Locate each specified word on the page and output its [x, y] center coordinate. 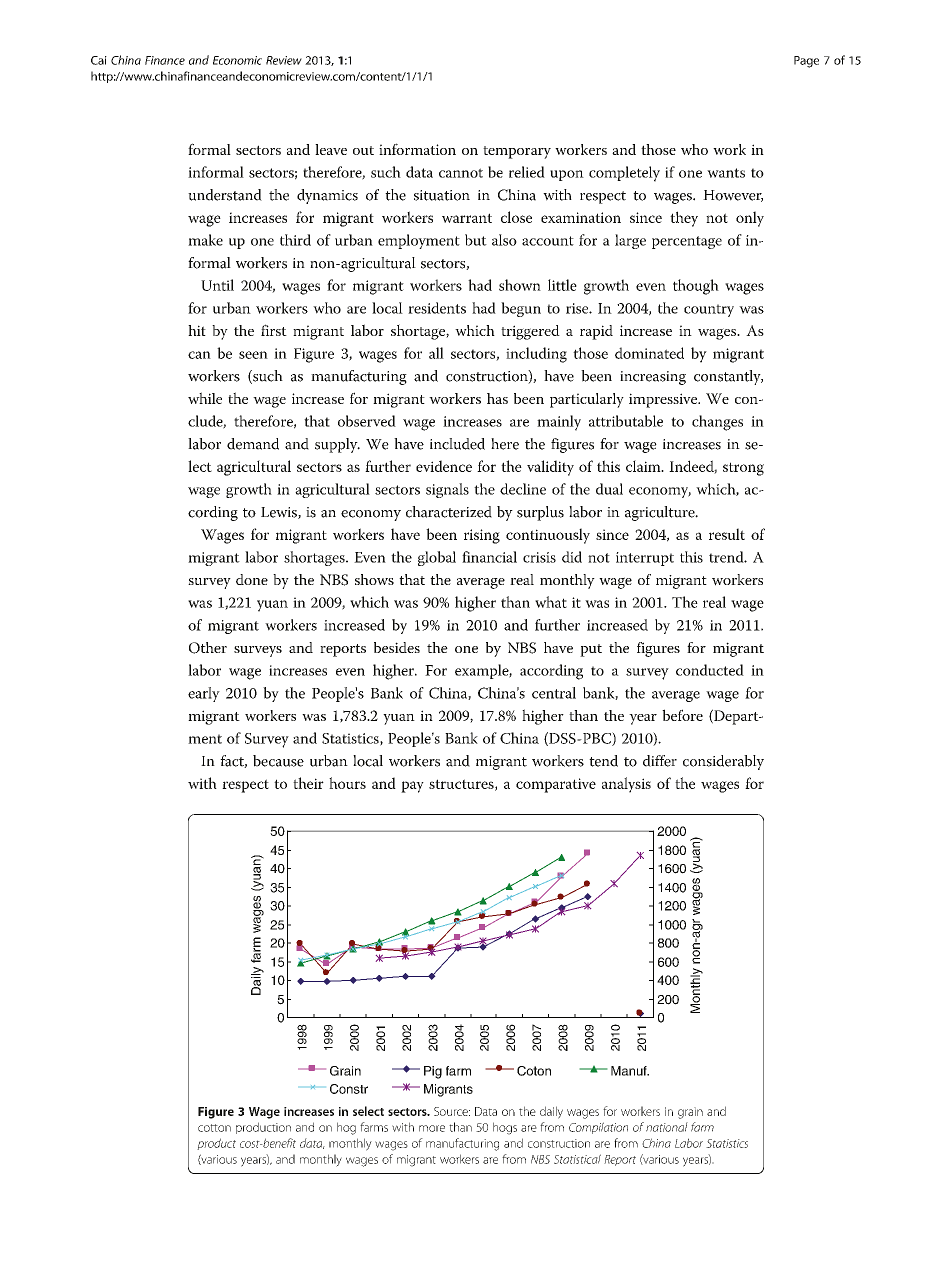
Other [208, 648]
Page [806, 62]
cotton [214, 1128]
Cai [99, 60]
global [437, 558]
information [417, 149]
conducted [710, 670]
